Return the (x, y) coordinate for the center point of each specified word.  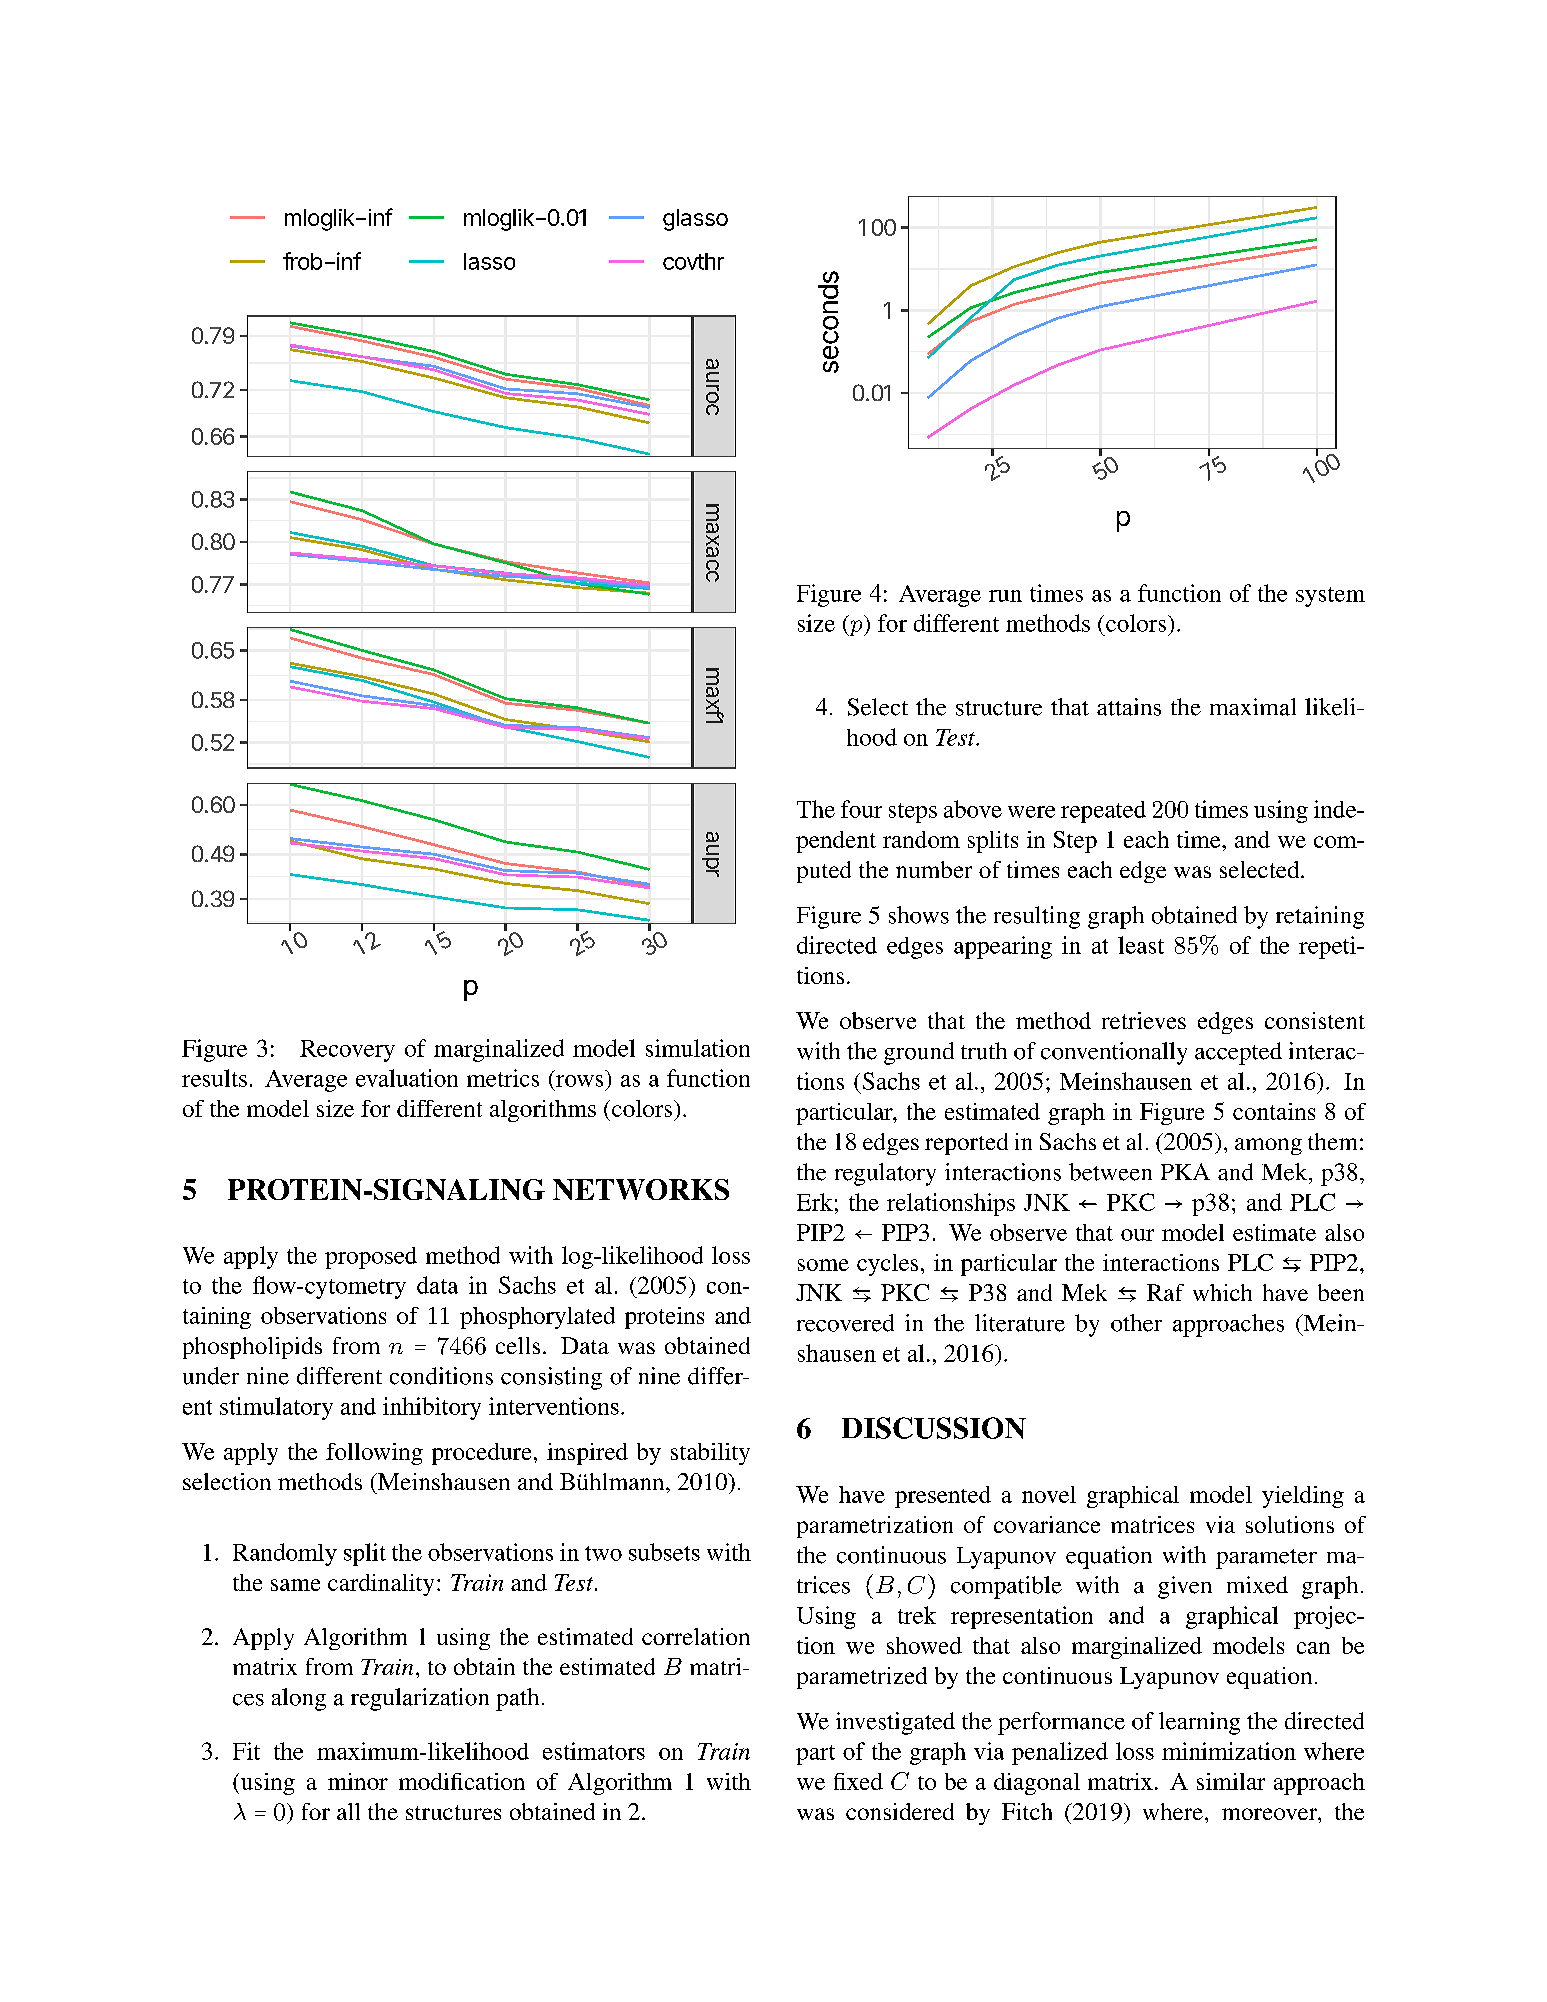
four (861, 809)
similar (1231, 1781)
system (1330, 597)
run (1005, 596)
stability (710, 1454)
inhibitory (432, 1408)
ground (919, 1053)
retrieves (1144, 1020)
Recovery (347, 1051)
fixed (858, 1781)
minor (358, 1781)
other (1136, 1323)
